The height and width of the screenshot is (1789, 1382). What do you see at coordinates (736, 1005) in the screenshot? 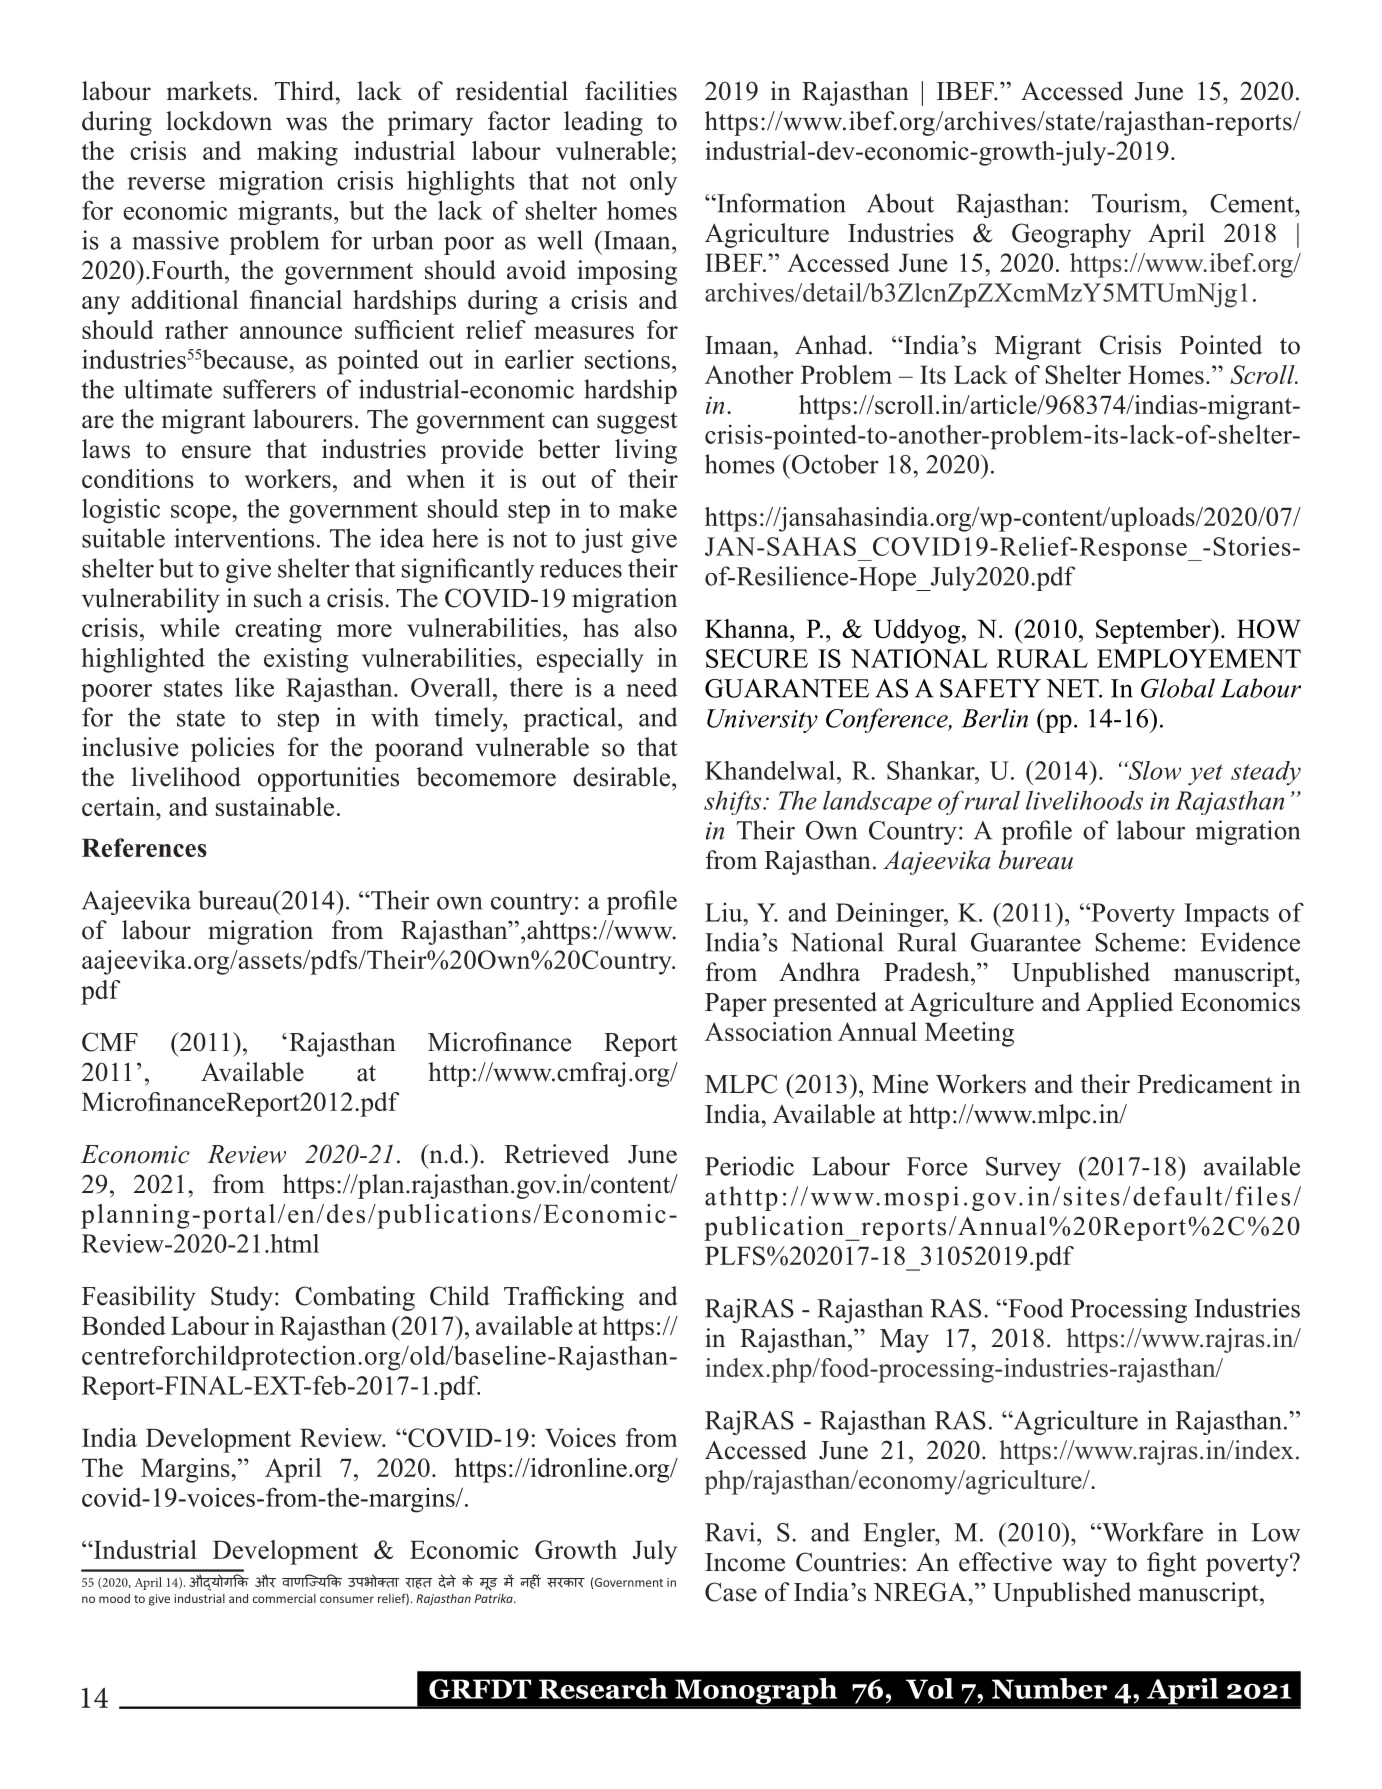
I see `Paper` at bounding box center [736, 1005].
